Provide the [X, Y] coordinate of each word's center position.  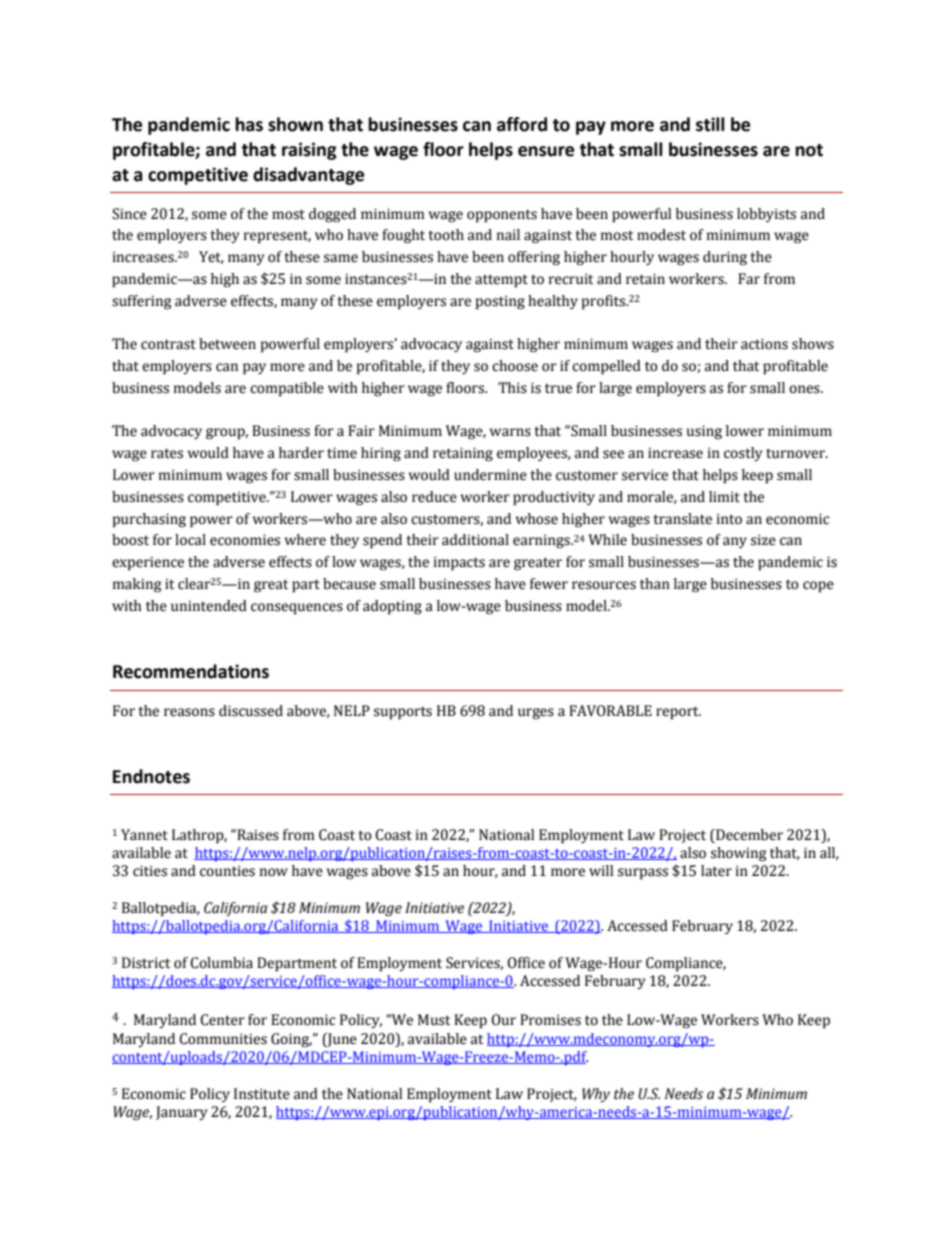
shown [295, 124]
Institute [262, 1094]
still [710, 124]
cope [818, 587]
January [182, 1113]
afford [522, 124]
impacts [459, 563]
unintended [209, 606]
